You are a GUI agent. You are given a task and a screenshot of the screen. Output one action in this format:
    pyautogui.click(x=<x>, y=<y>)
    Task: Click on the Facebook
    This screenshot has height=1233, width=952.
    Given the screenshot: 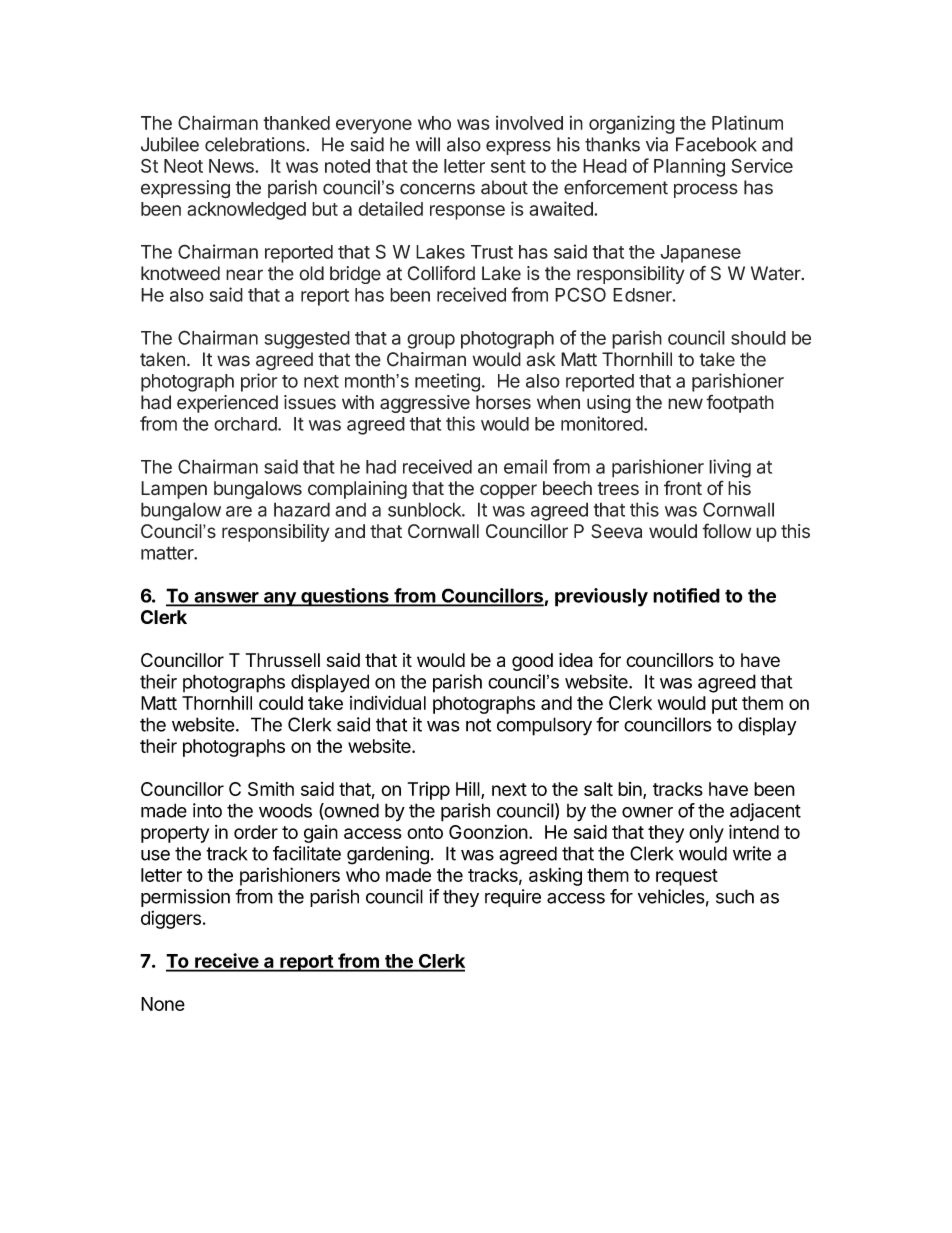 What is the action you would take?
    pyautogui.click(x=716, y=144)
